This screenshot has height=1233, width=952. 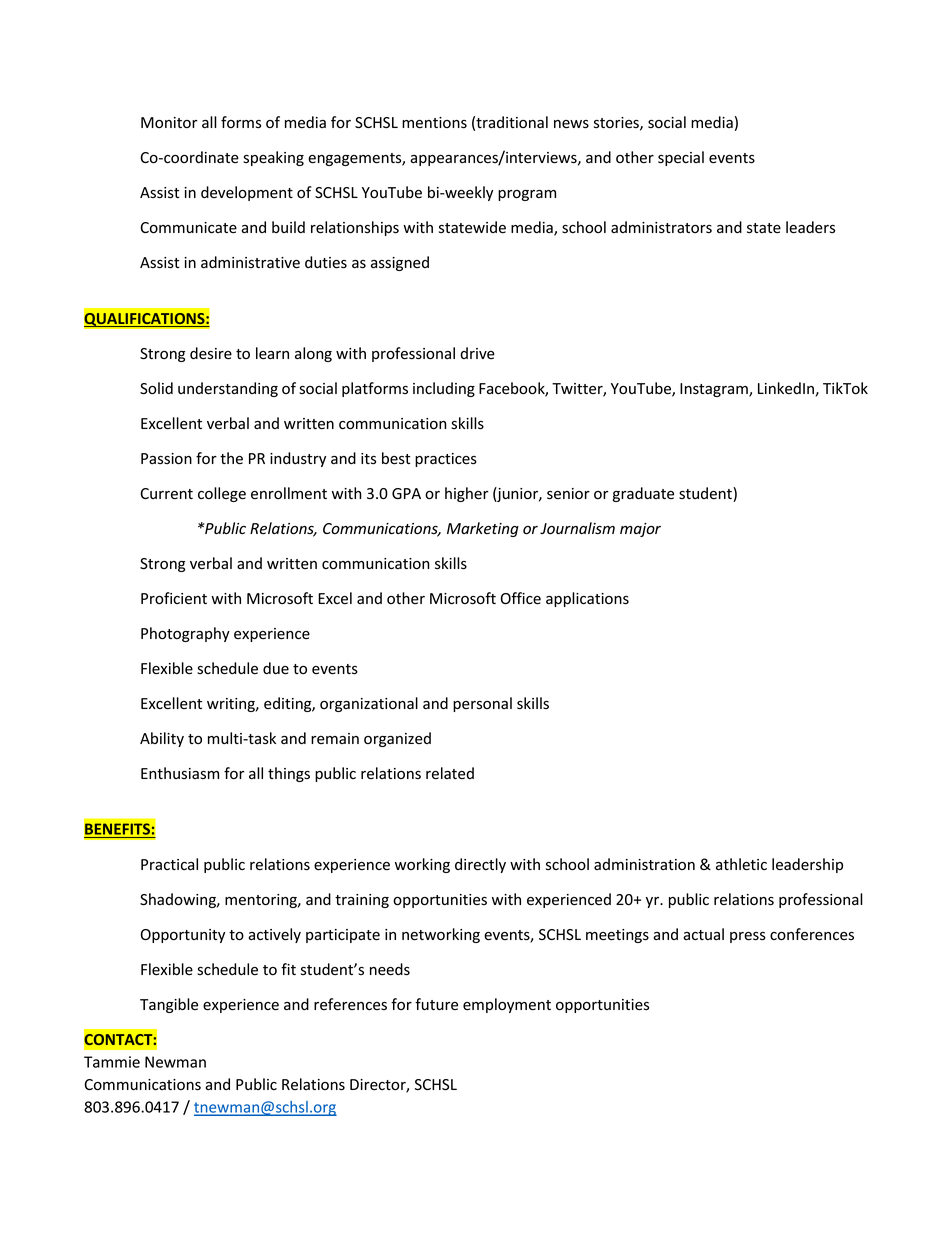 What do you see at coordinates (169, 1005) in the screenshot?
I see `Tangible` at bounding box center [169, 1005].
